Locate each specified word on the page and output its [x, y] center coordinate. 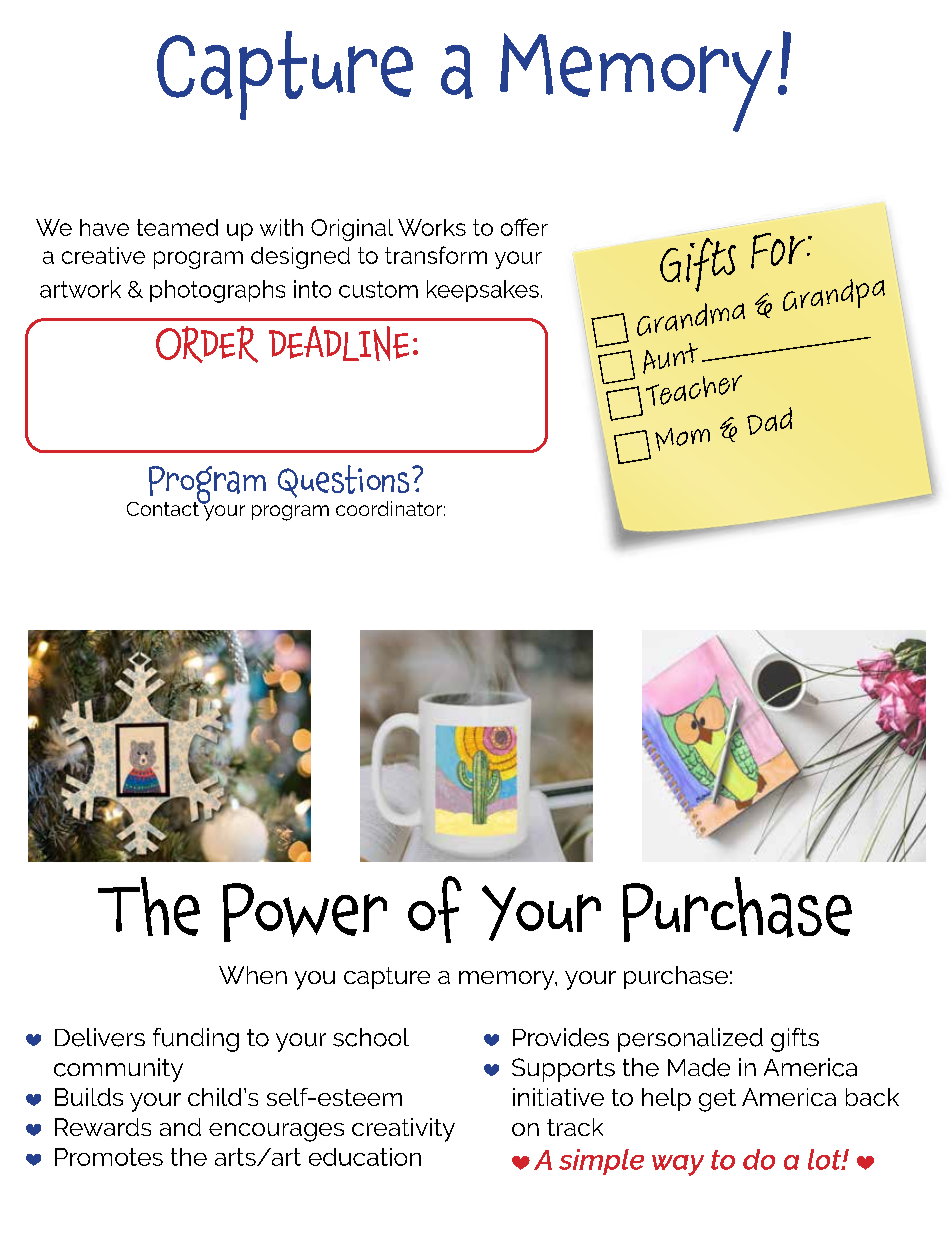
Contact [164, 507]
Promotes [109, 1157]
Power [305, 912]
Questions [343, 481]
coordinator [389, 508]
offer [524, 227]
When [253, 975]
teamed [177, 227]
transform [436, 255]
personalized [690, 1040]
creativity [403, 1130]
